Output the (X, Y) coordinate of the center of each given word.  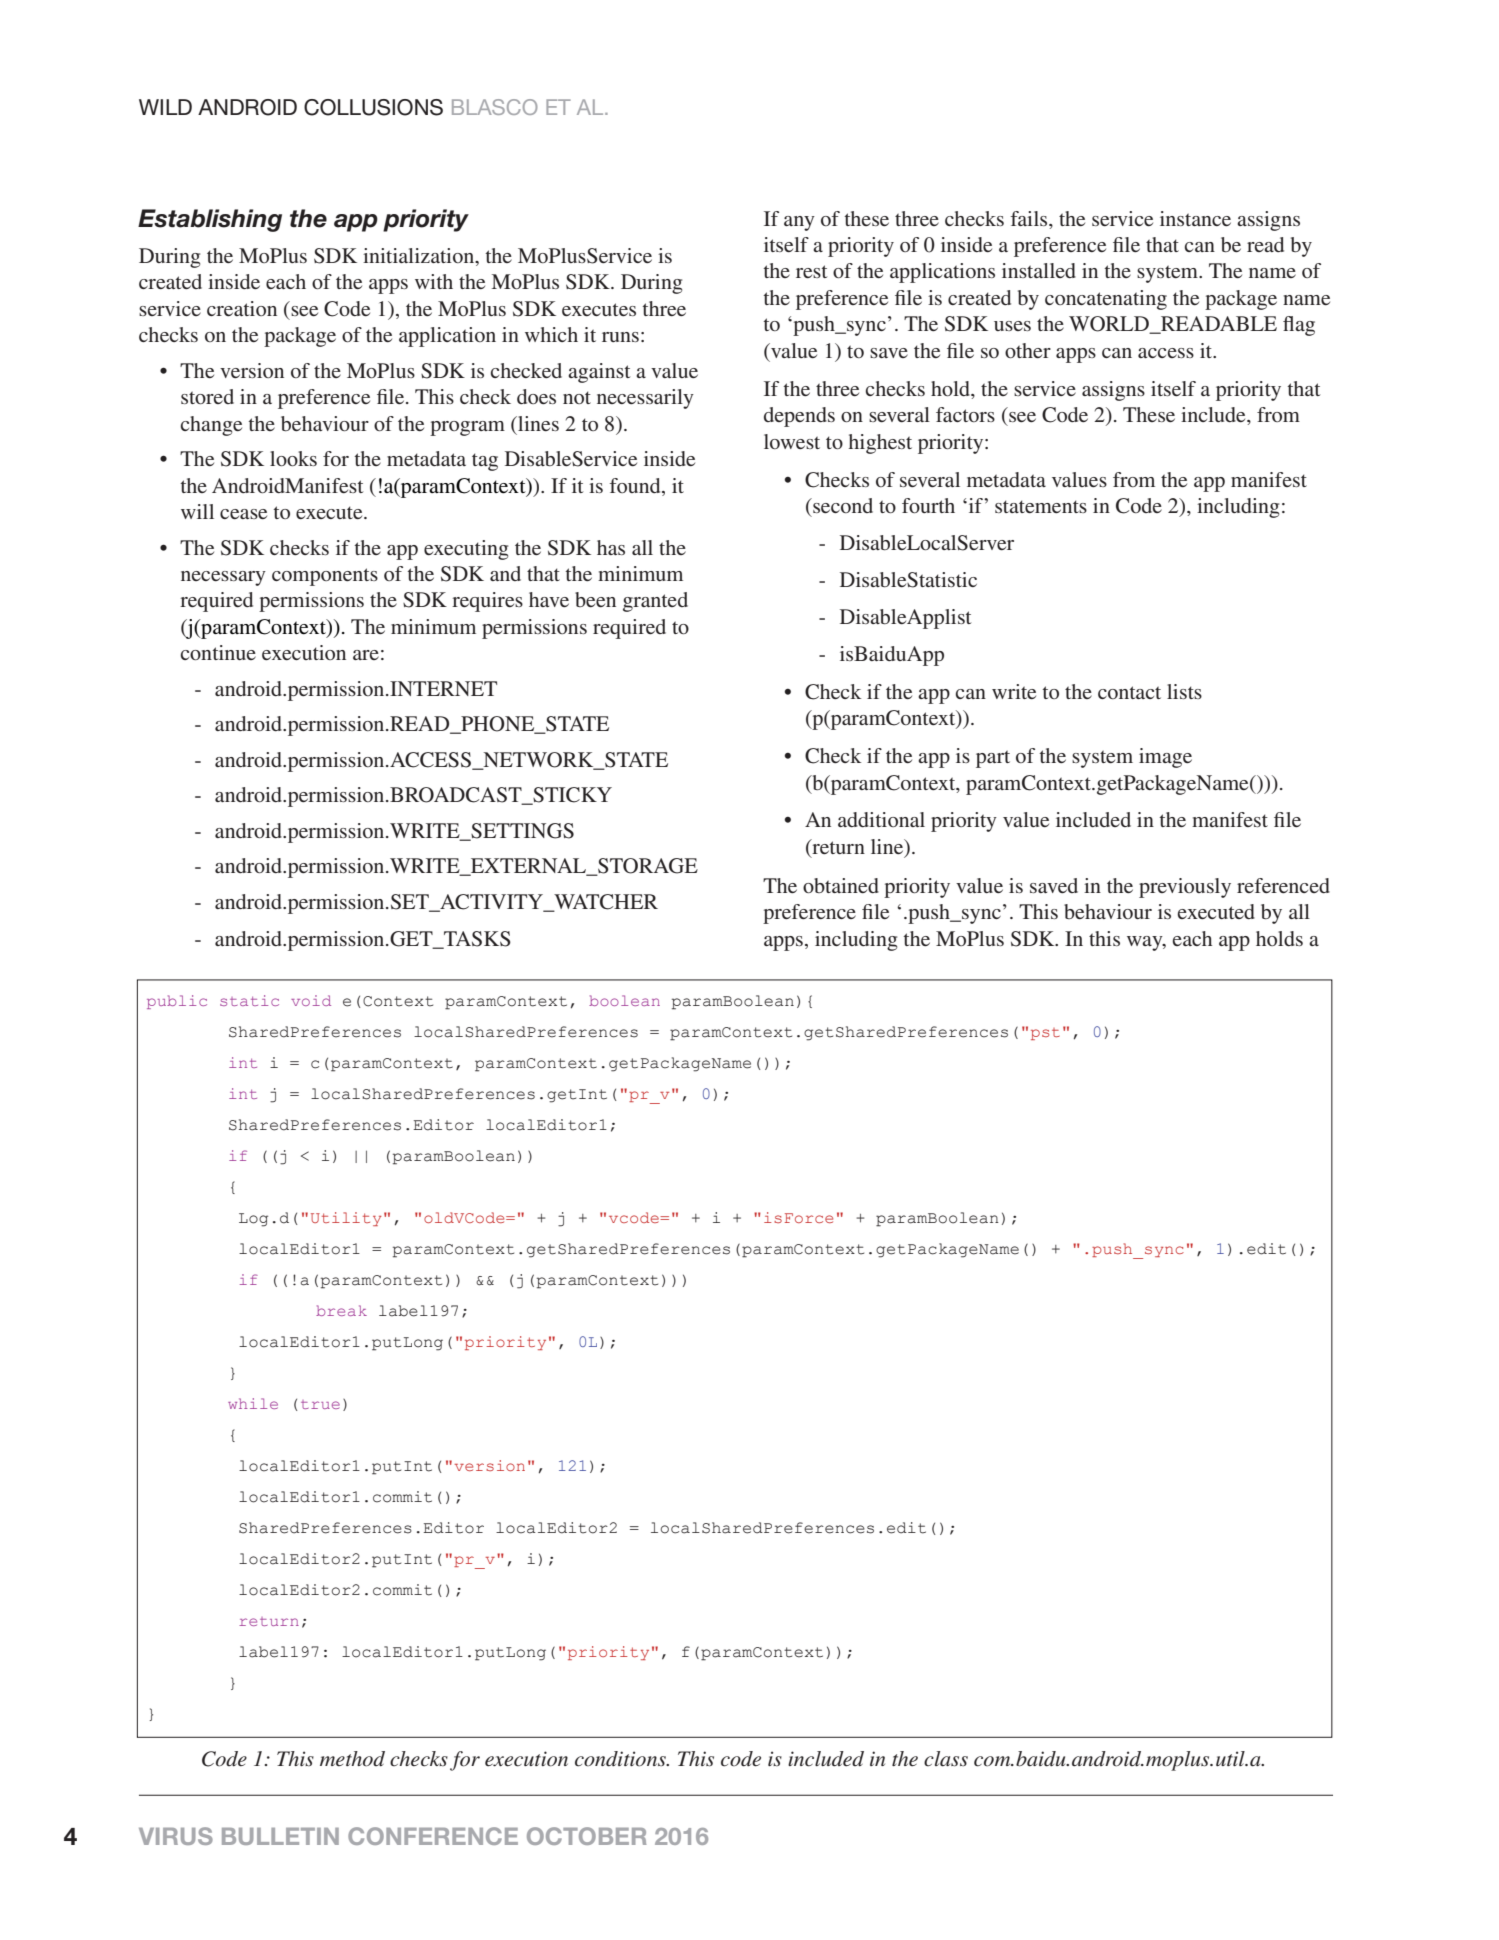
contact (1129, 692)
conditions (621, 1759)
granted (655, 602)
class (946, 1759)
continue (218, 652)
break (341, 1310)
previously (1185, 888)
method (352, 1759)
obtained (841, 885)
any (799, 223)
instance (1195, 218)
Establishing (210, 220)
